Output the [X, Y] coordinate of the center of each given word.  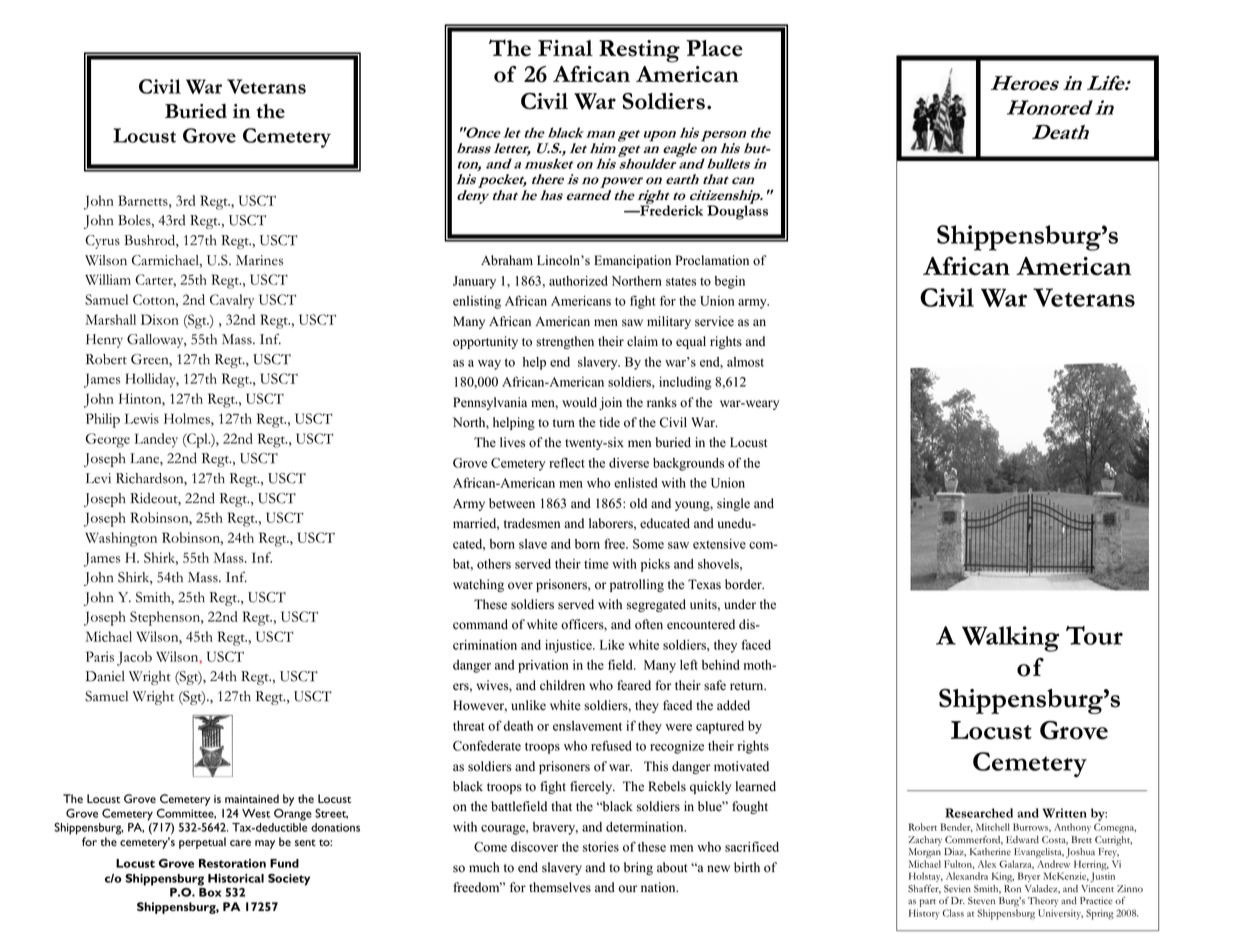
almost [745, 362]
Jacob [134, 658]
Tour [1094, 635]
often [649, 624]
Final [565, 48]
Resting [639, 51]
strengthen [565, 342]
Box [210, 892]
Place [714, 48]
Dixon [160, 319]
